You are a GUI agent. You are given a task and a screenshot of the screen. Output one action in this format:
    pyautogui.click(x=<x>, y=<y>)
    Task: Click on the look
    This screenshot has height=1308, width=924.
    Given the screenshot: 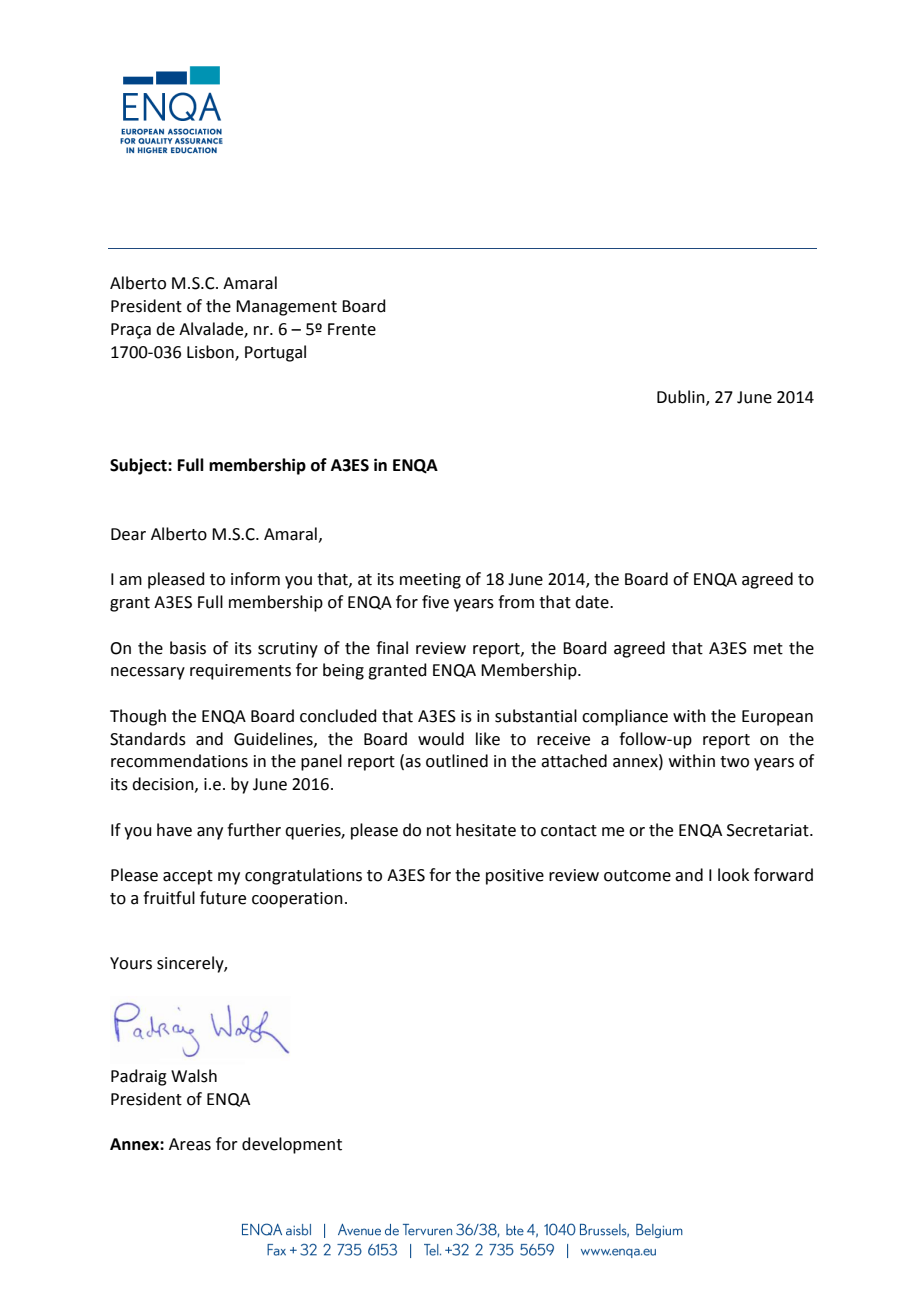 What is the action you would take?
    pyautogui.click(x=733, y=875)
